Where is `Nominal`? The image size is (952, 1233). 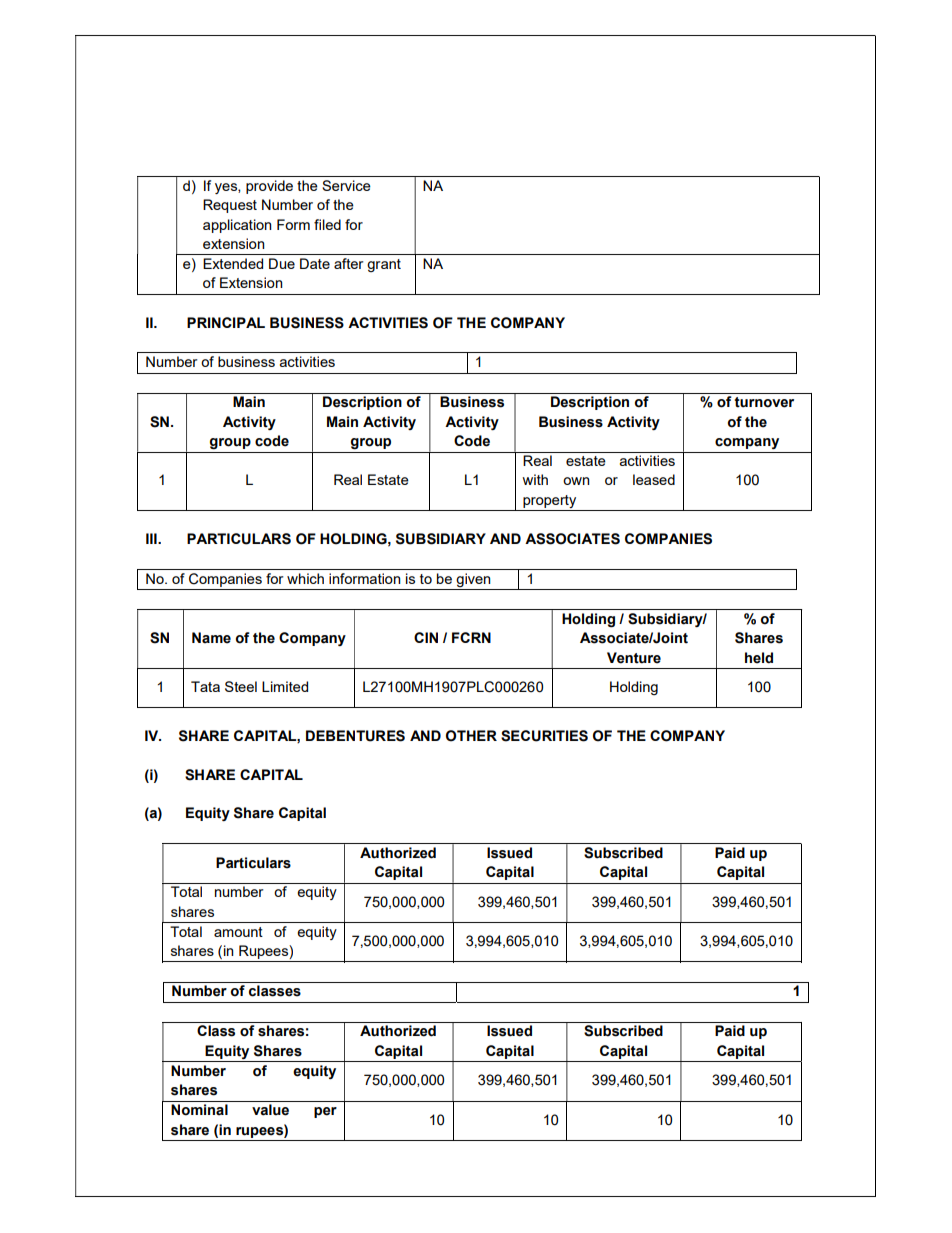
Nominal is located at coordinates (199, 1110).
